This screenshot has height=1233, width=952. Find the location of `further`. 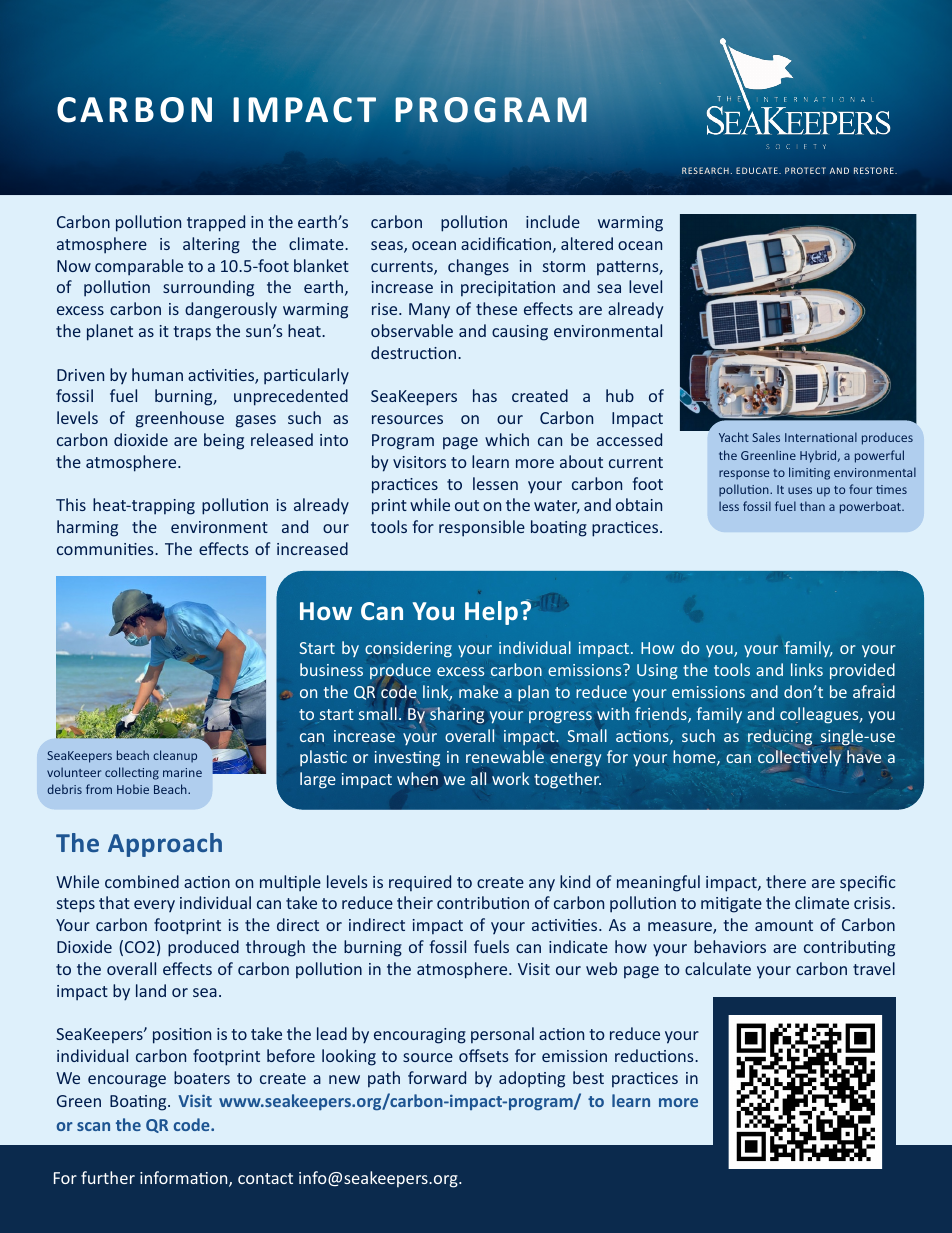

further is located at coordinates (108, 1177).
